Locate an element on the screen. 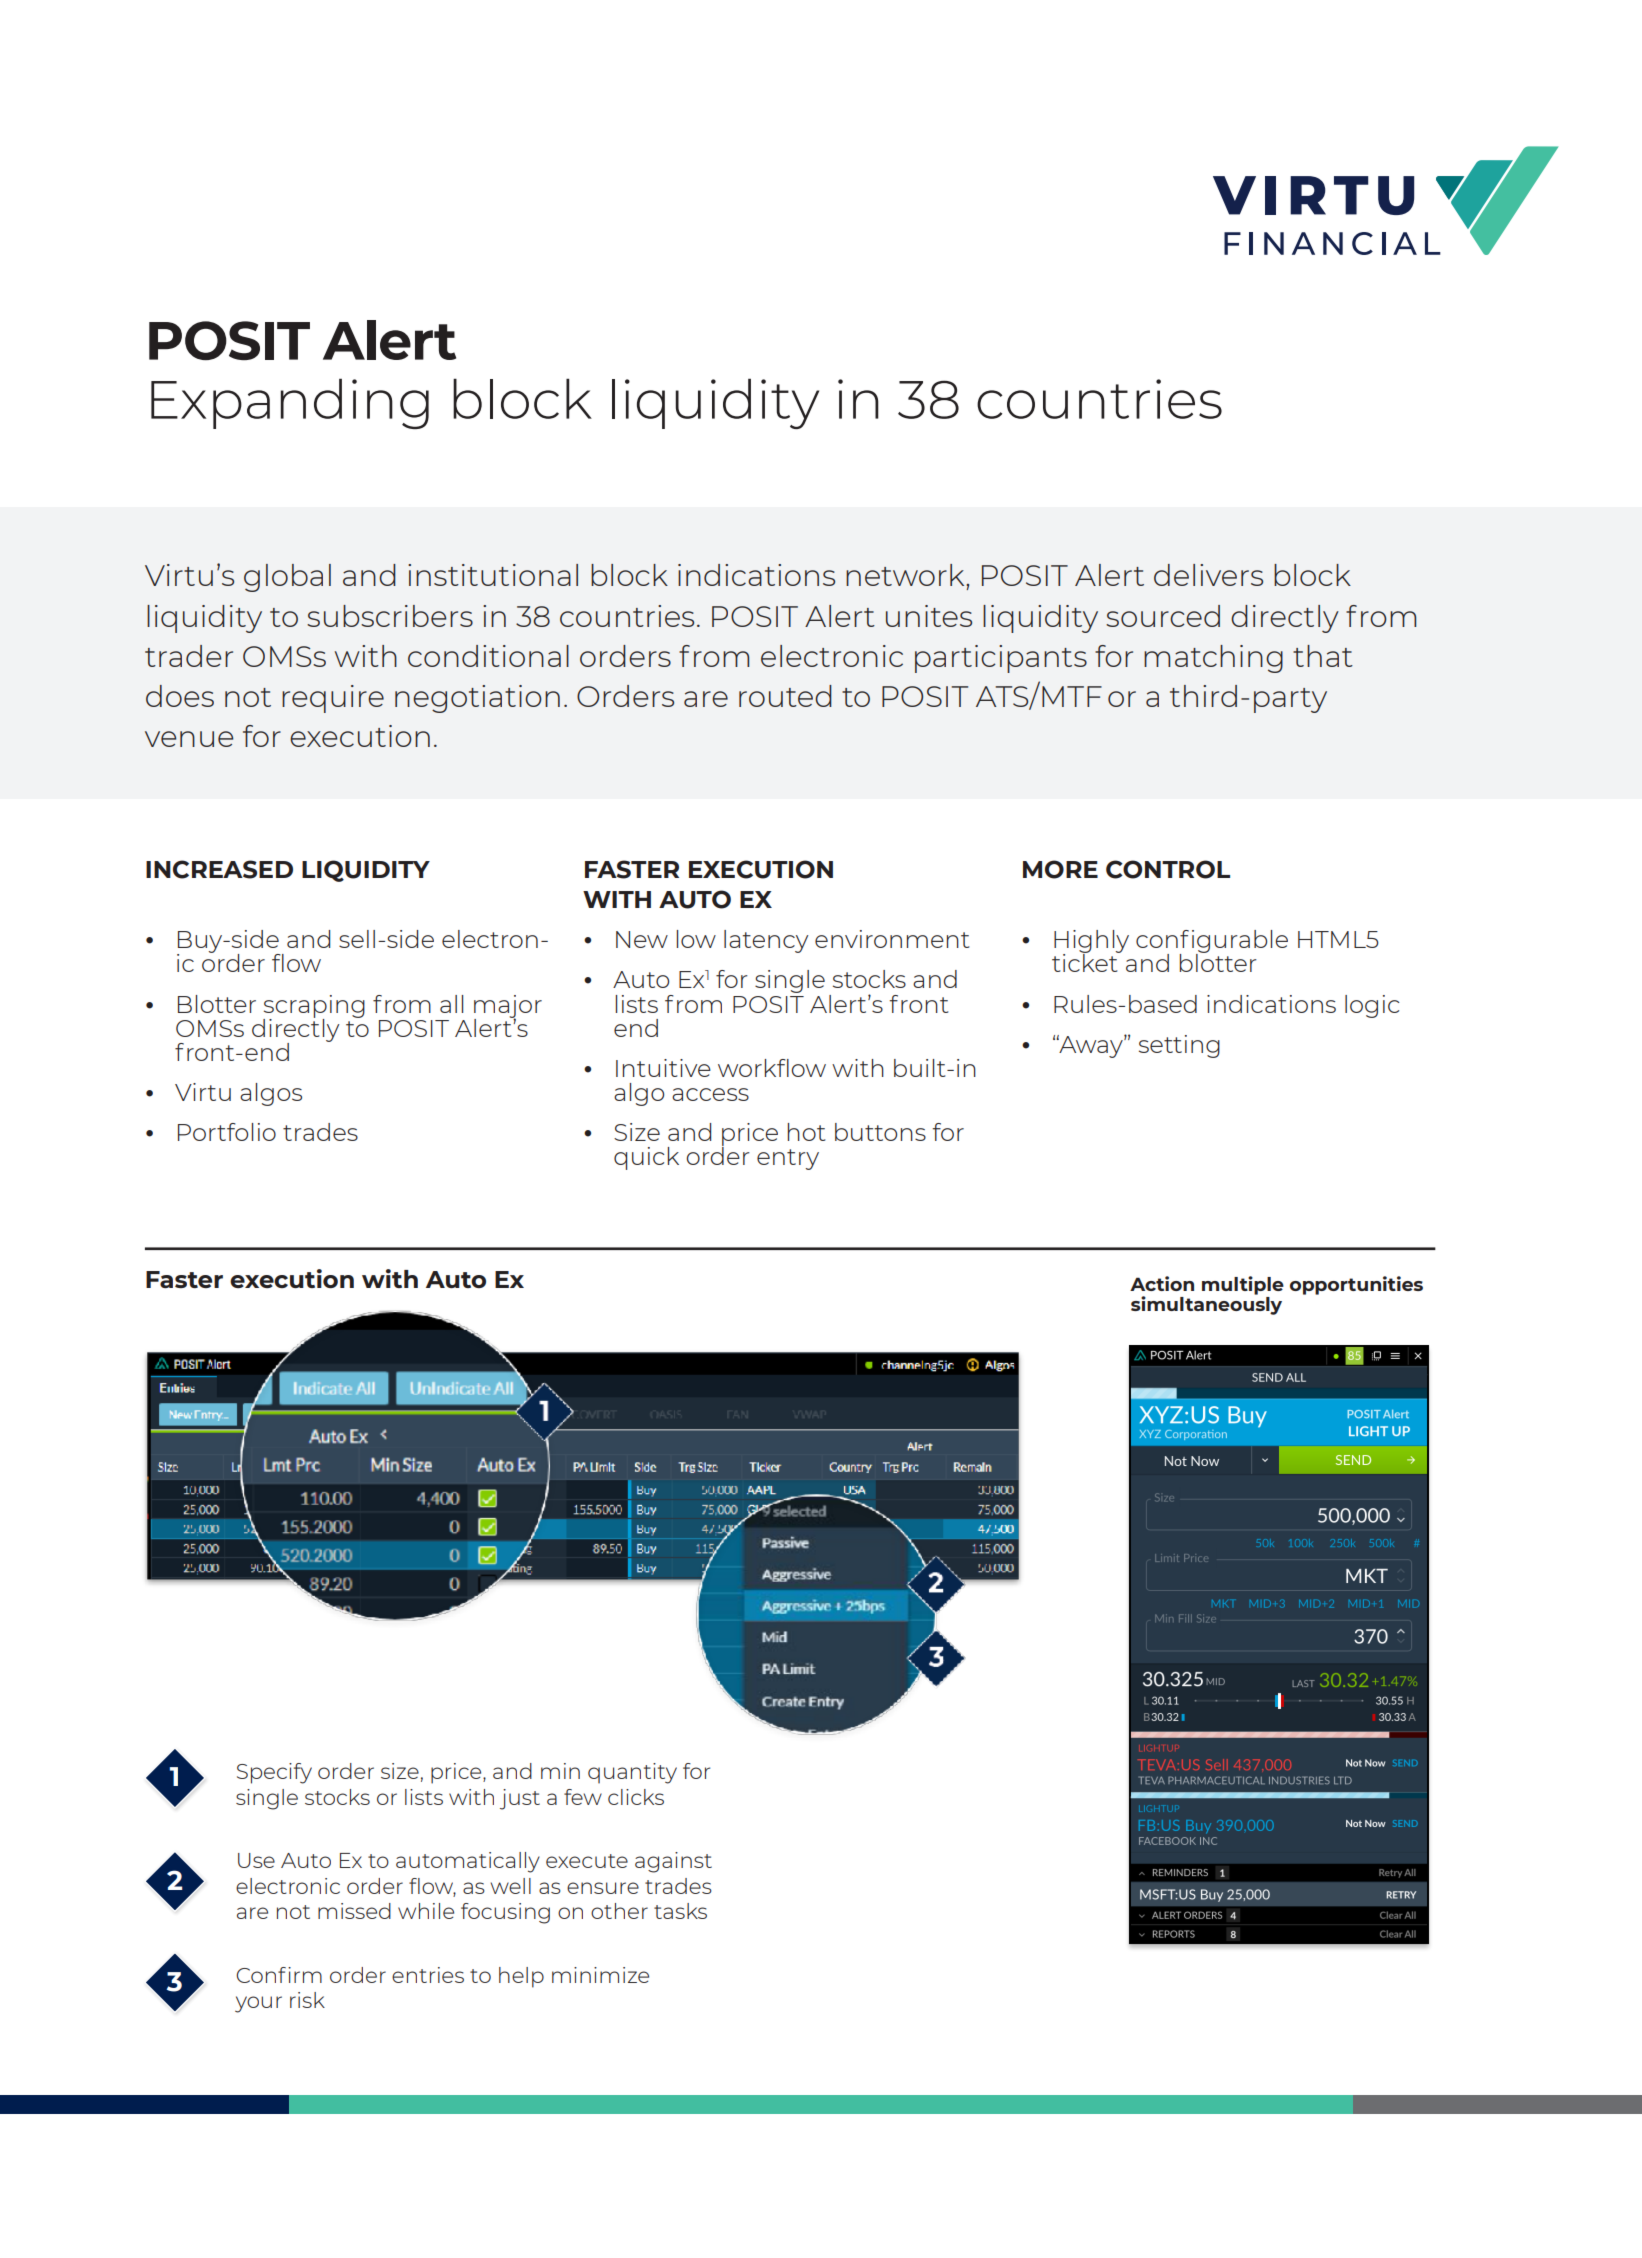 The image size is (1642, 2258). against is located at coordinates (673, 1862).
